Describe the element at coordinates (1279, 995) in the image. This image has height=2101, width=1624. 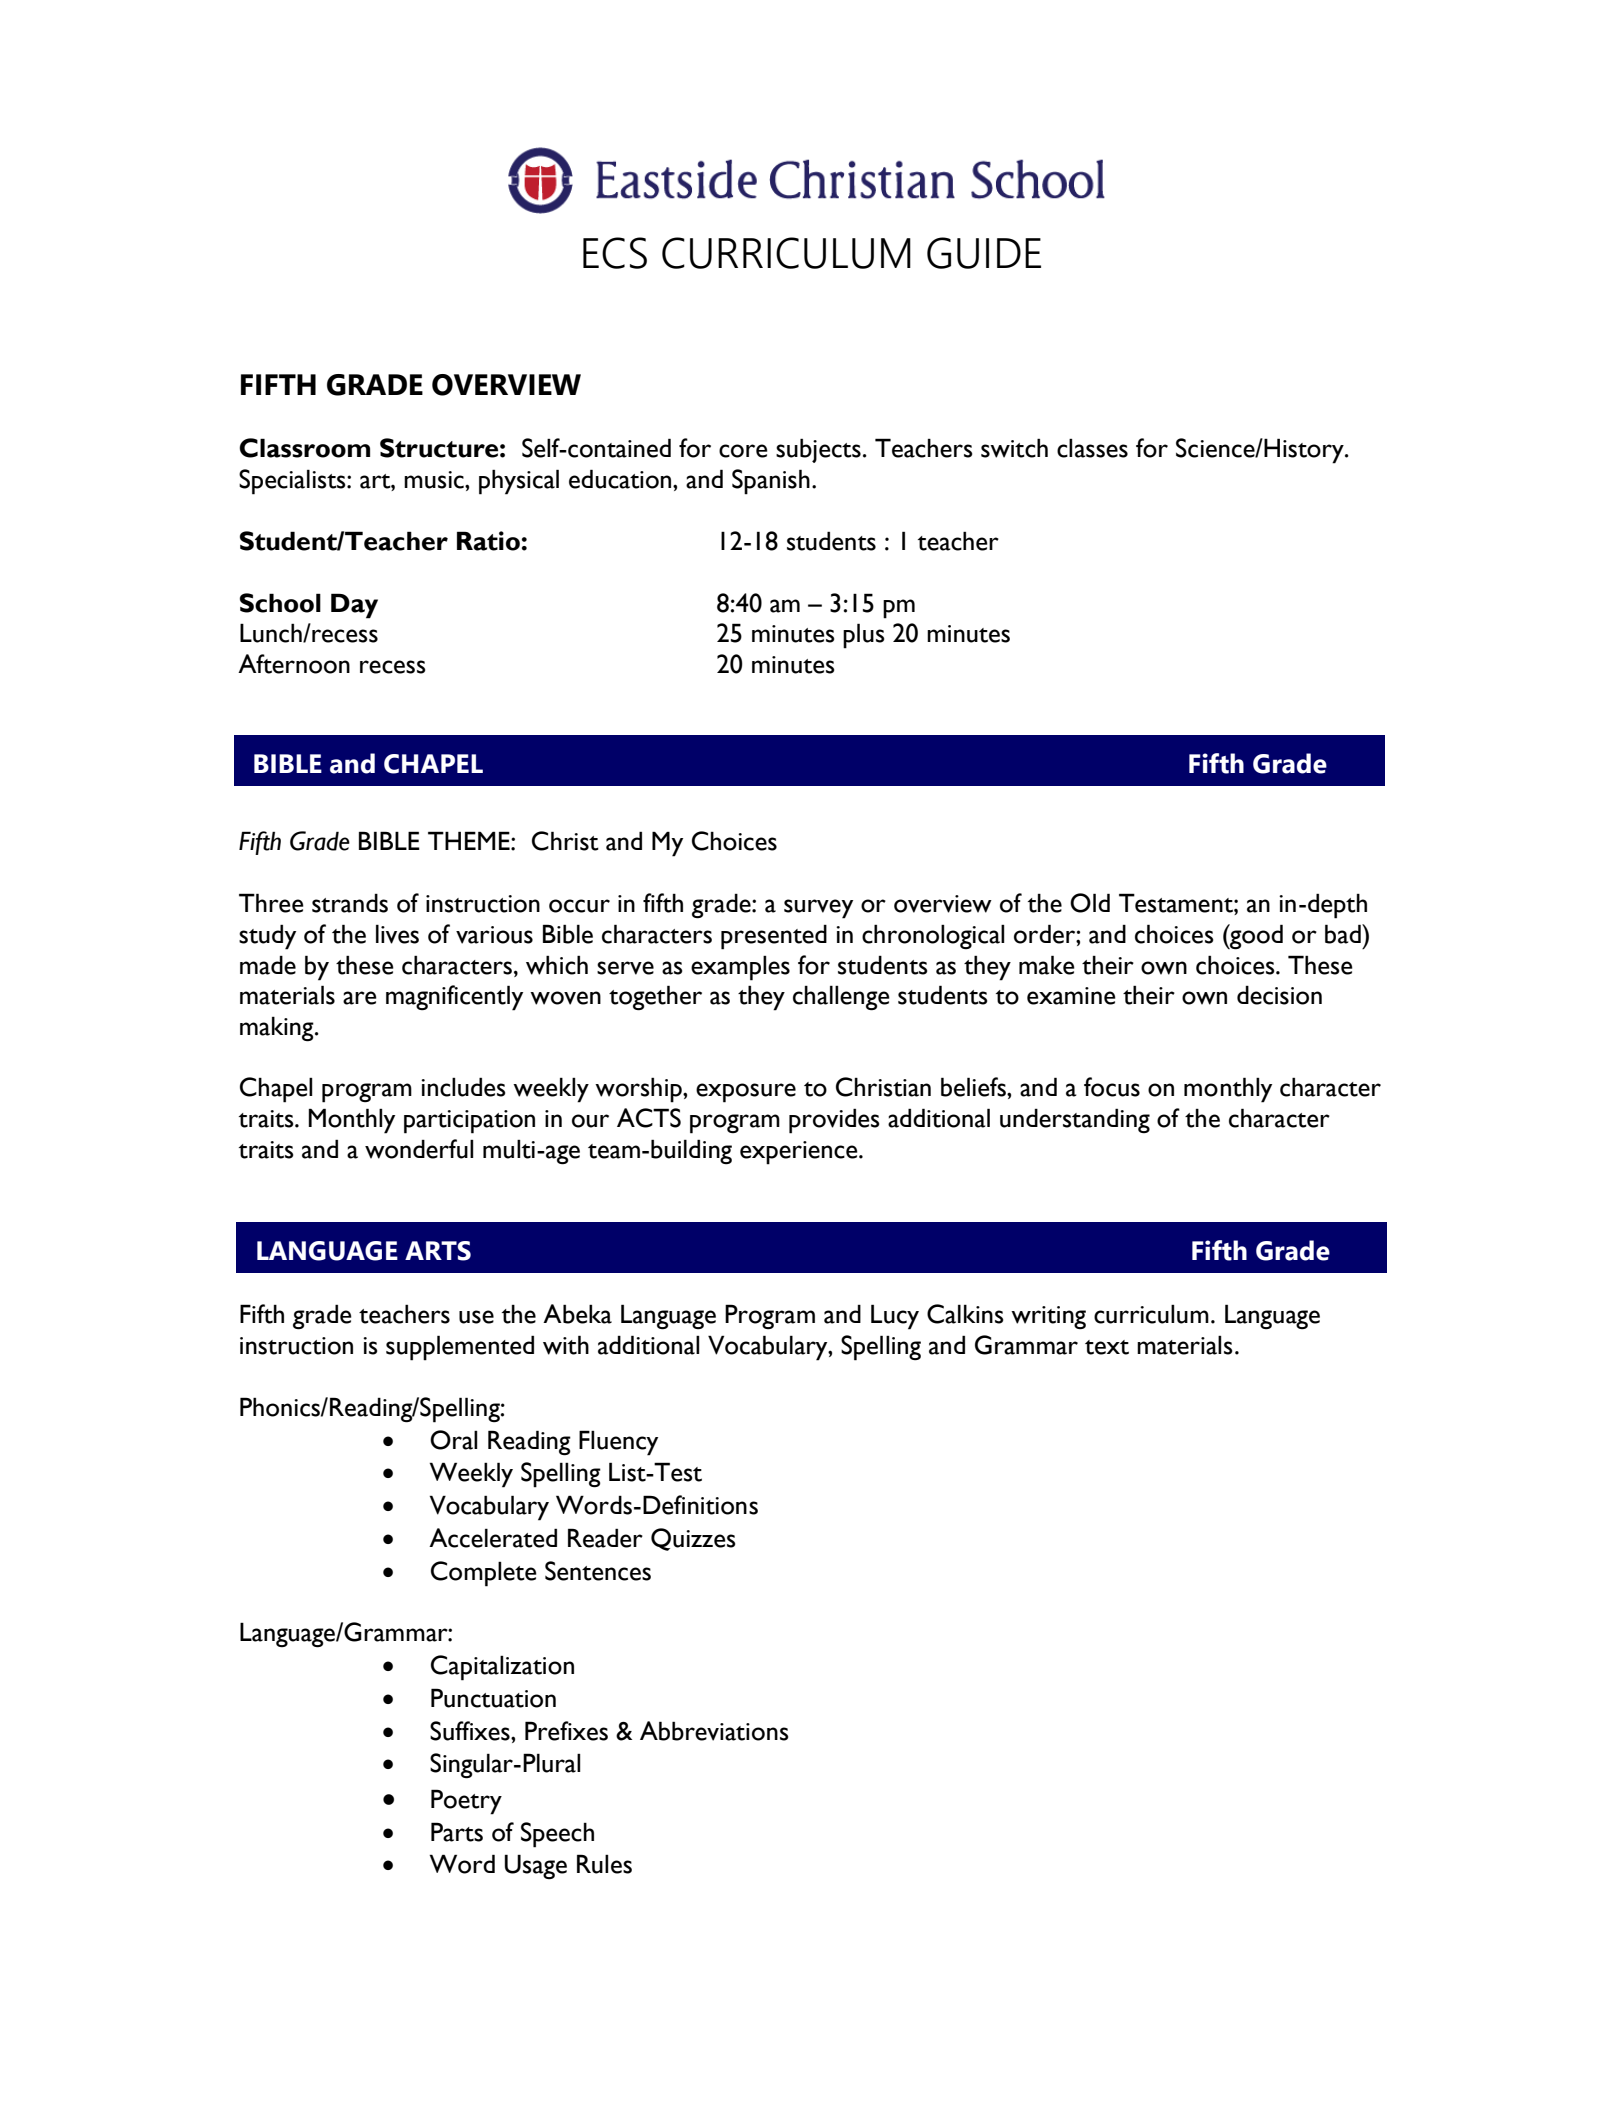
I see `decision` at that location.
